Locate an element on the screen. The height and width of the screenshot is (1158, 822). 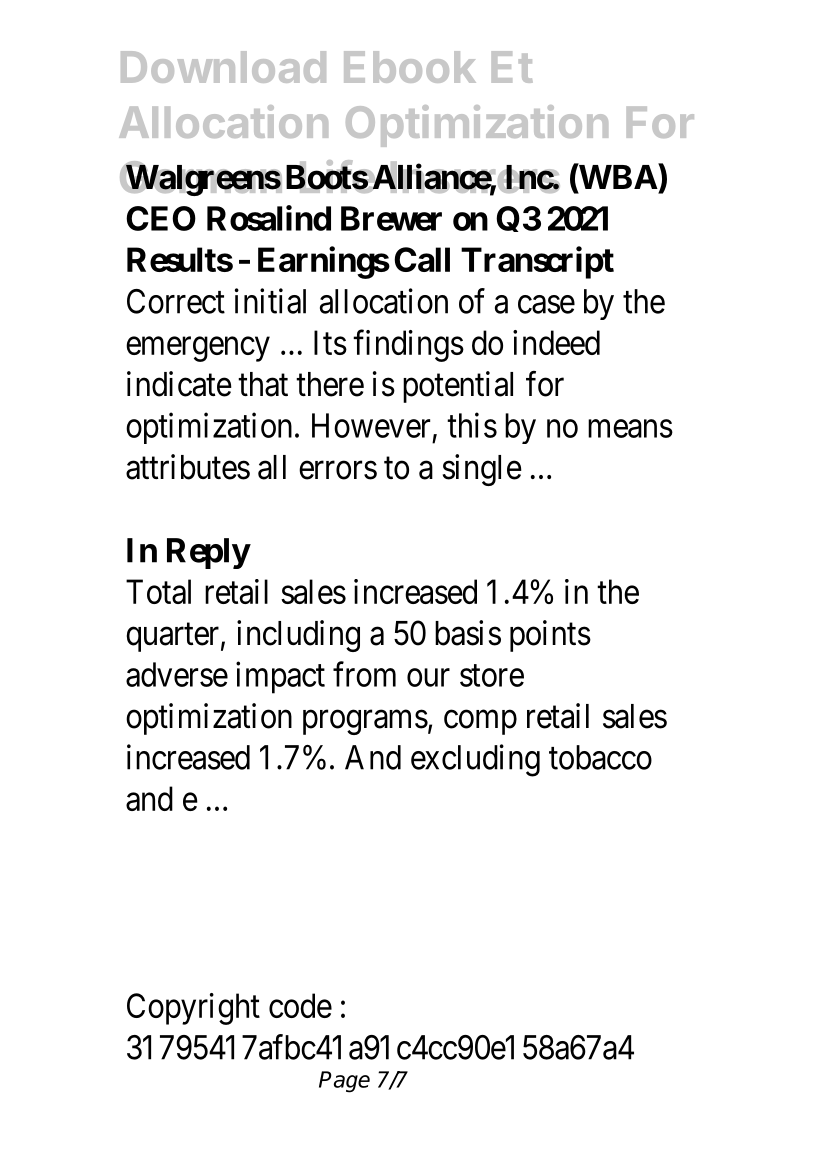
impact is located at coordinates (280, 677).
